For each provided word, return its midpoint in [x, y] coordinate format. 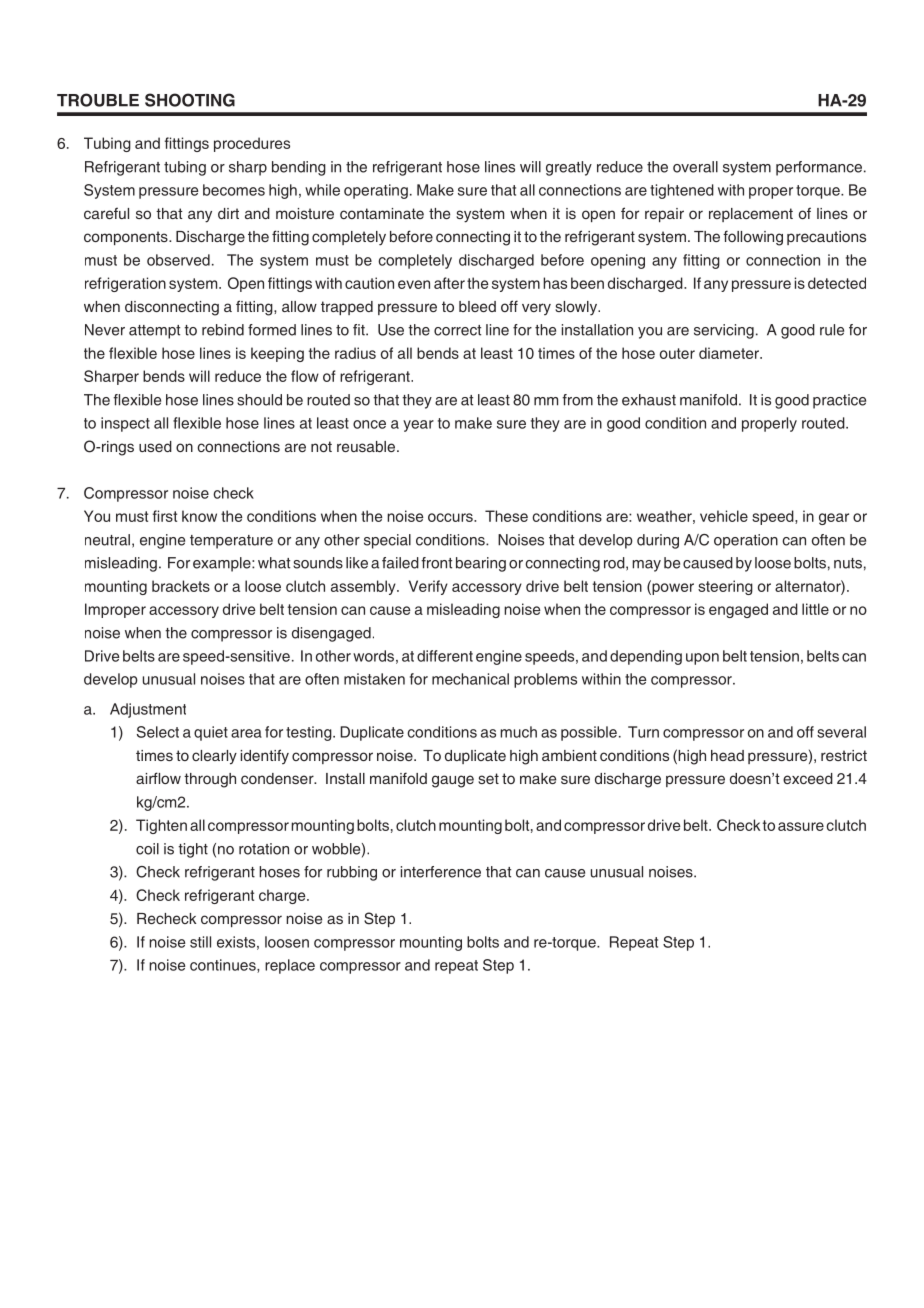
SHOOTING [190, 100]
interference [441, 872]
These [506, 516]
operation [746, 541]
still [200, 942]
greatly [569, 168]
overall [695, 167]
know [199, 516]
